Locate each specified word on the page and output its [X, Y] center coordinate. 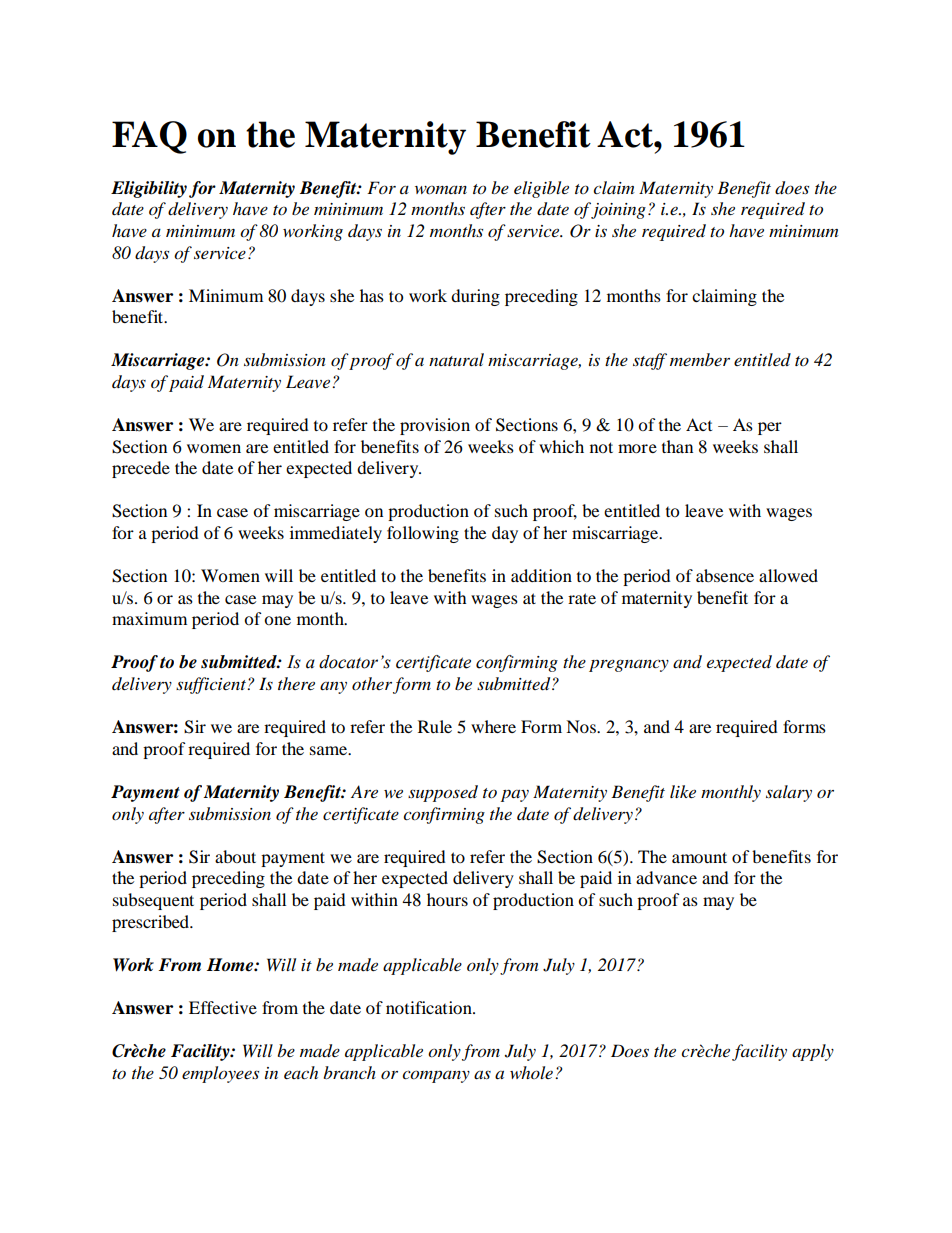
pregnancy [629, 665]
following [423, 534]
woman [441, 190]
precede [141, 469]
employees [220, 1074]
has [372, 295]
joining [618, 211]
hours [447, 899]
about [235, 856]
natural [456, 359]
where [493, 726]
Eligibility [149, 189]
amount [699, 857]
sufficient [212, 685]
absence [725, 575]
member [700, 359]
